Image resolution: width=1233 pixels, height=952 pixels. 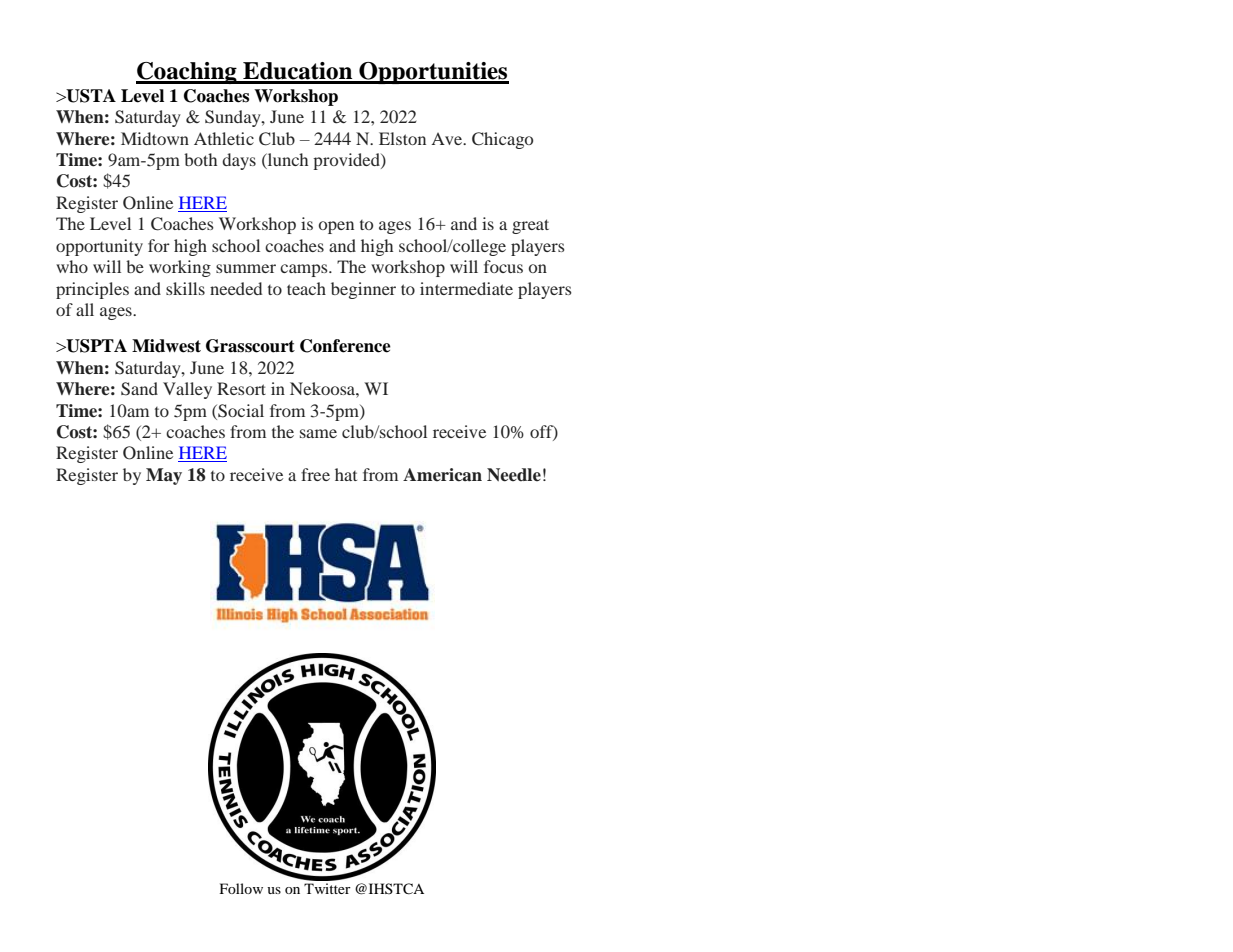 I want to click on American, so click(x=442, y=475).
